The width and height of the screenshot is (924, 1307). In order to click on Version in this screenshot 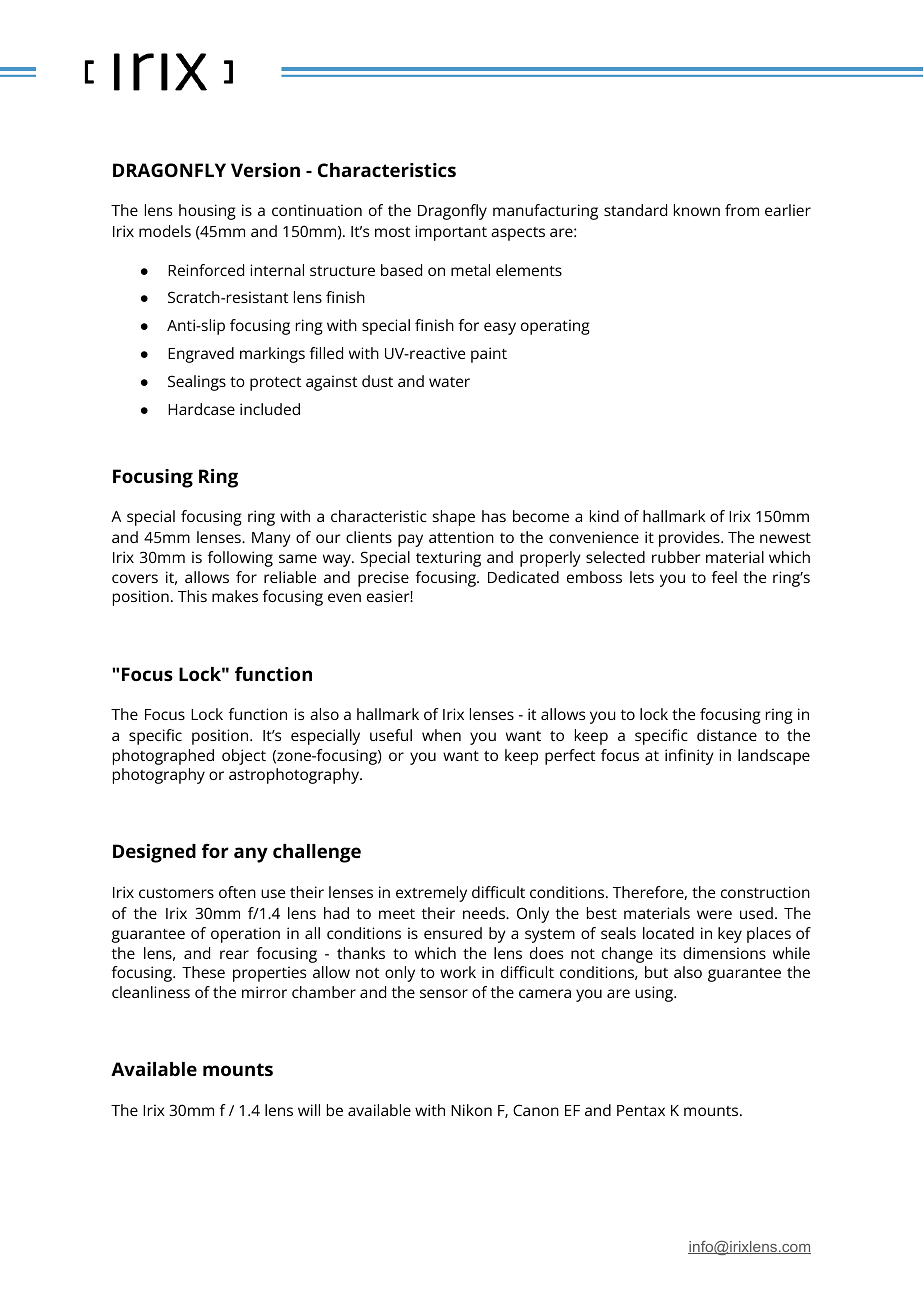, I will do `click(265, 170)`.
